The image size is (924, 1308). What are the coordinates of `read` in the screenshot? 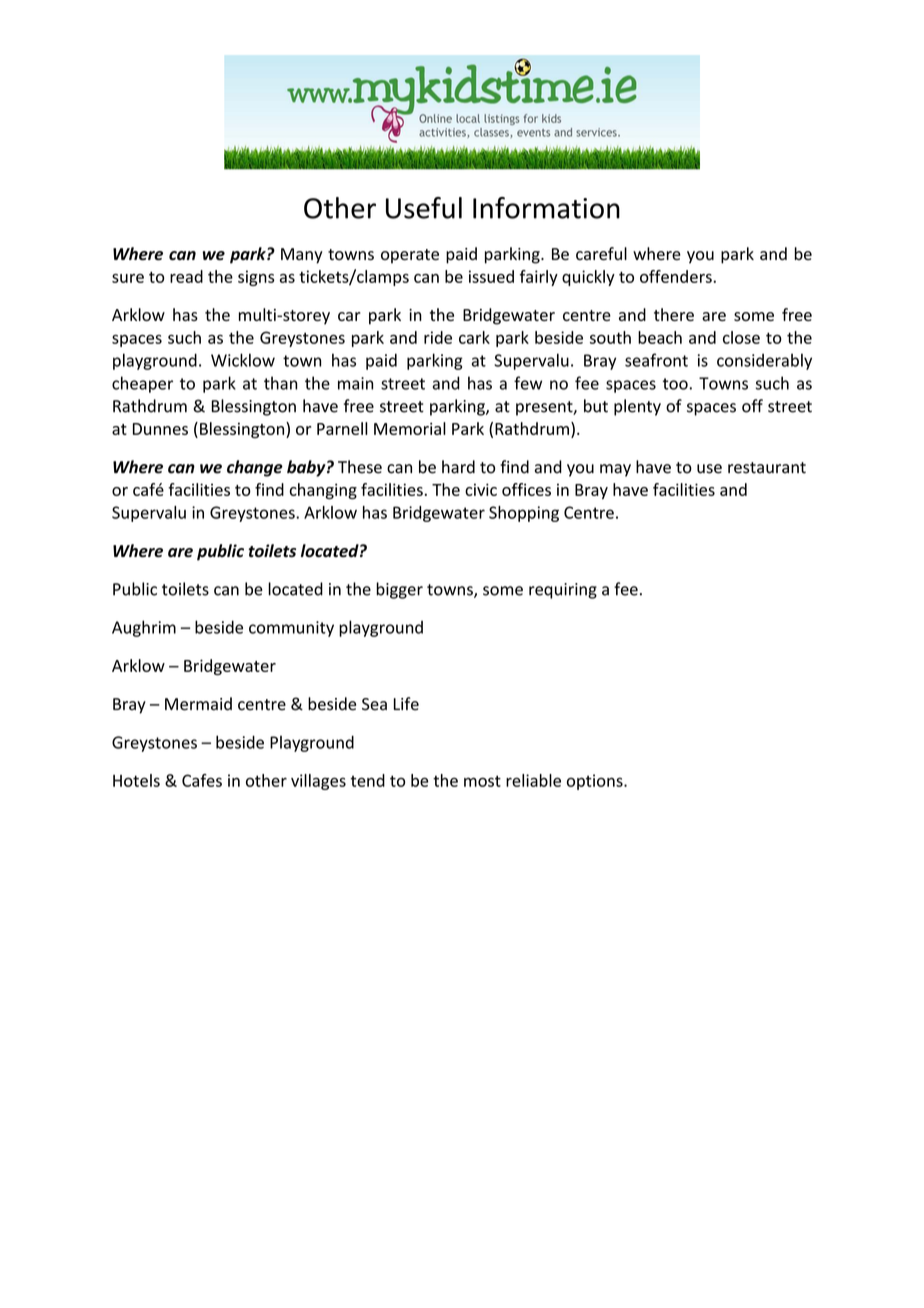 It's located at (186, 276).
